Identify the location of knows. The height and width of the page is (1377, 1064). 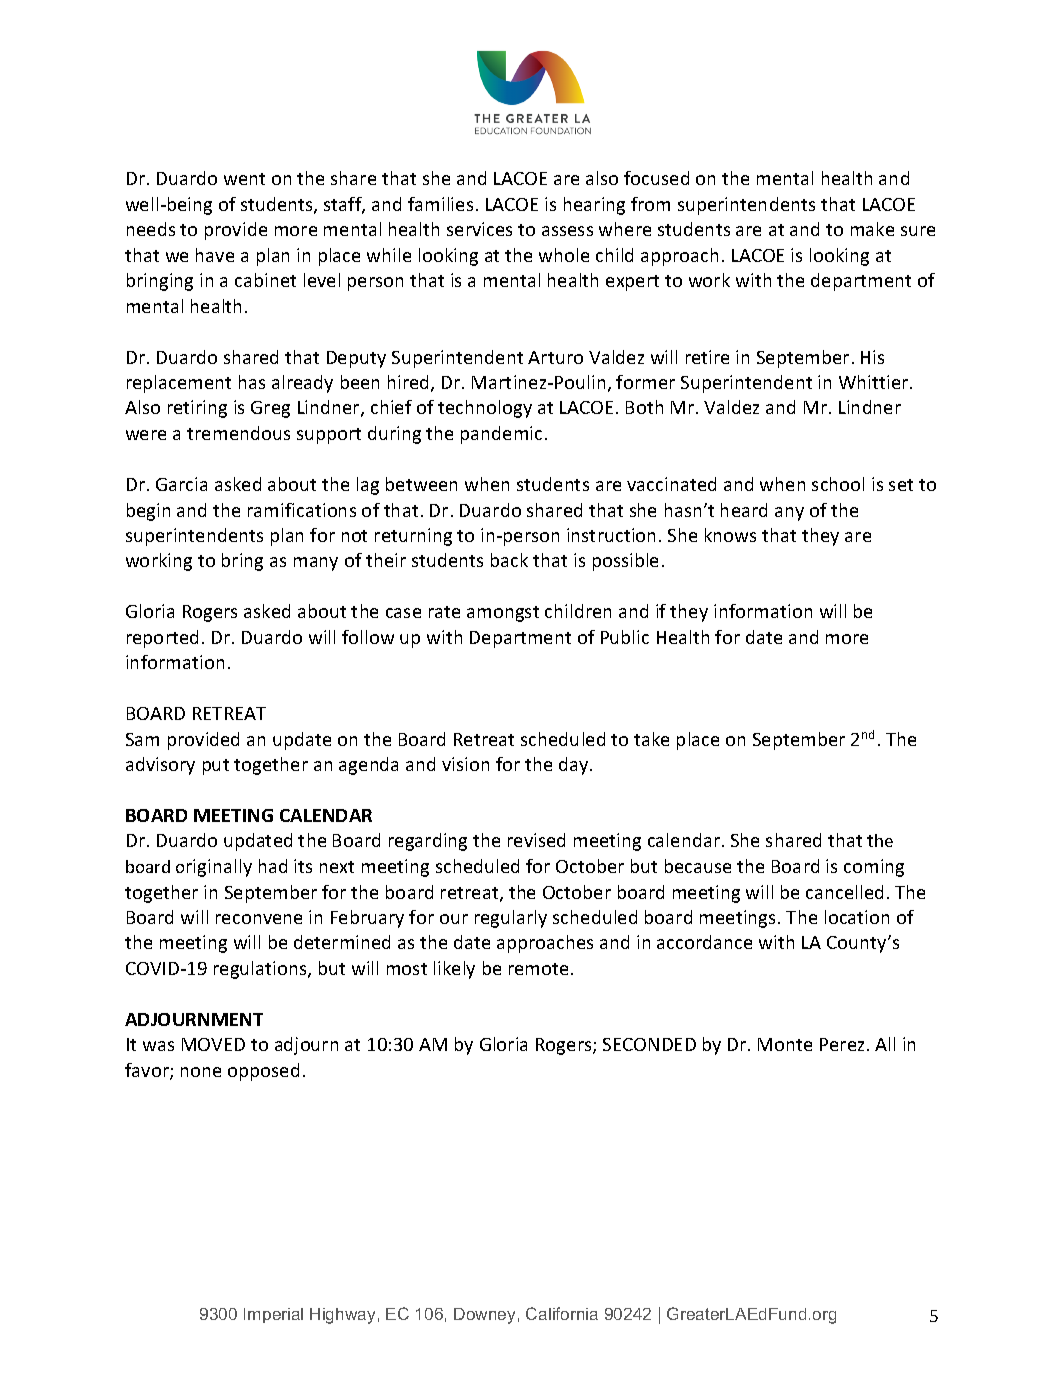
(730, 535).
